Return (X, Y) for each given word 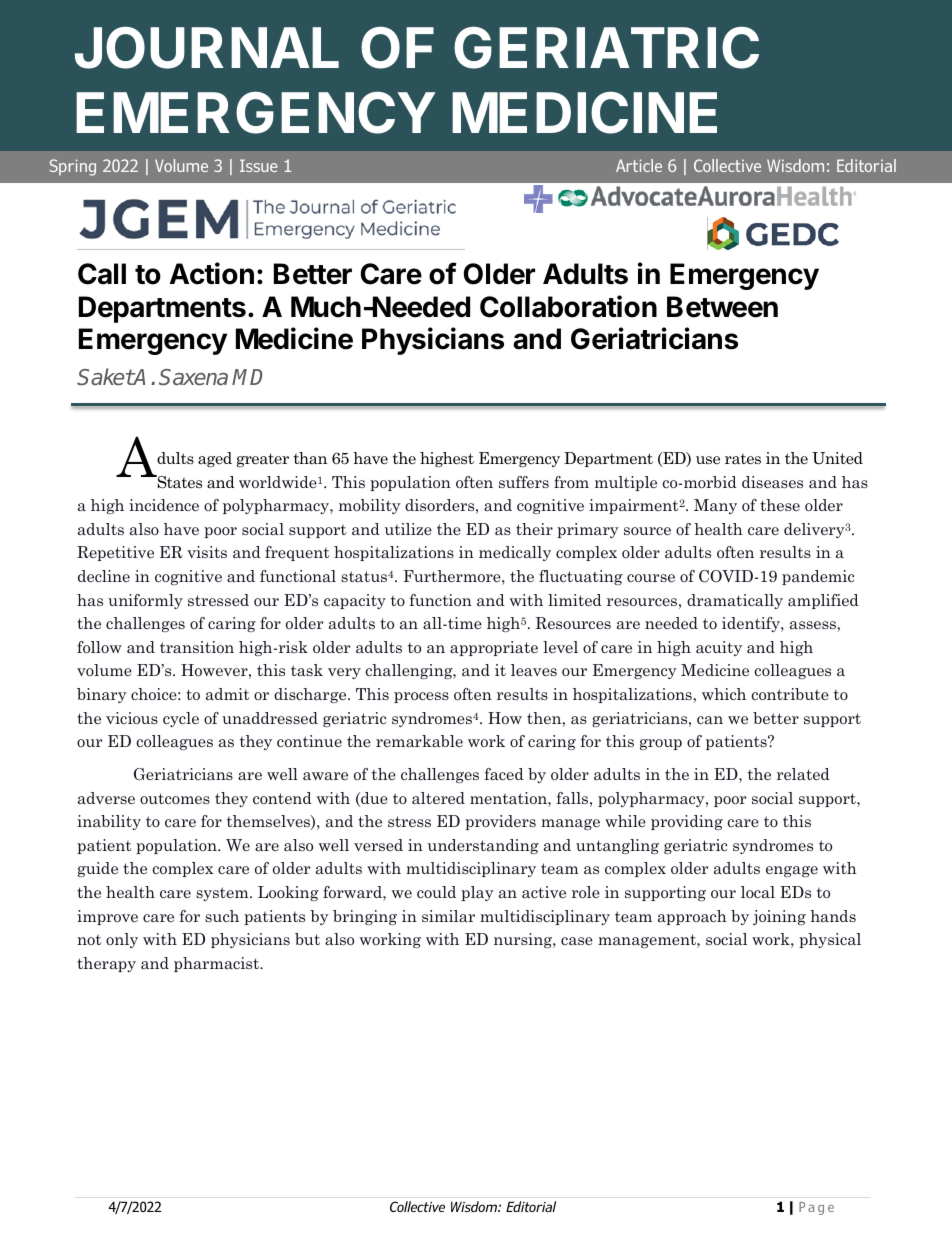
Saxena (193, 377)
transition (197, 647)
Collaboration (568, 306)
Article (639, 165)
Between (722, 307)
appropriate (494, 648)
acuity (719, 648)
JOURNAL (207, 47)
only (122, 940)
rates (743, 459)
